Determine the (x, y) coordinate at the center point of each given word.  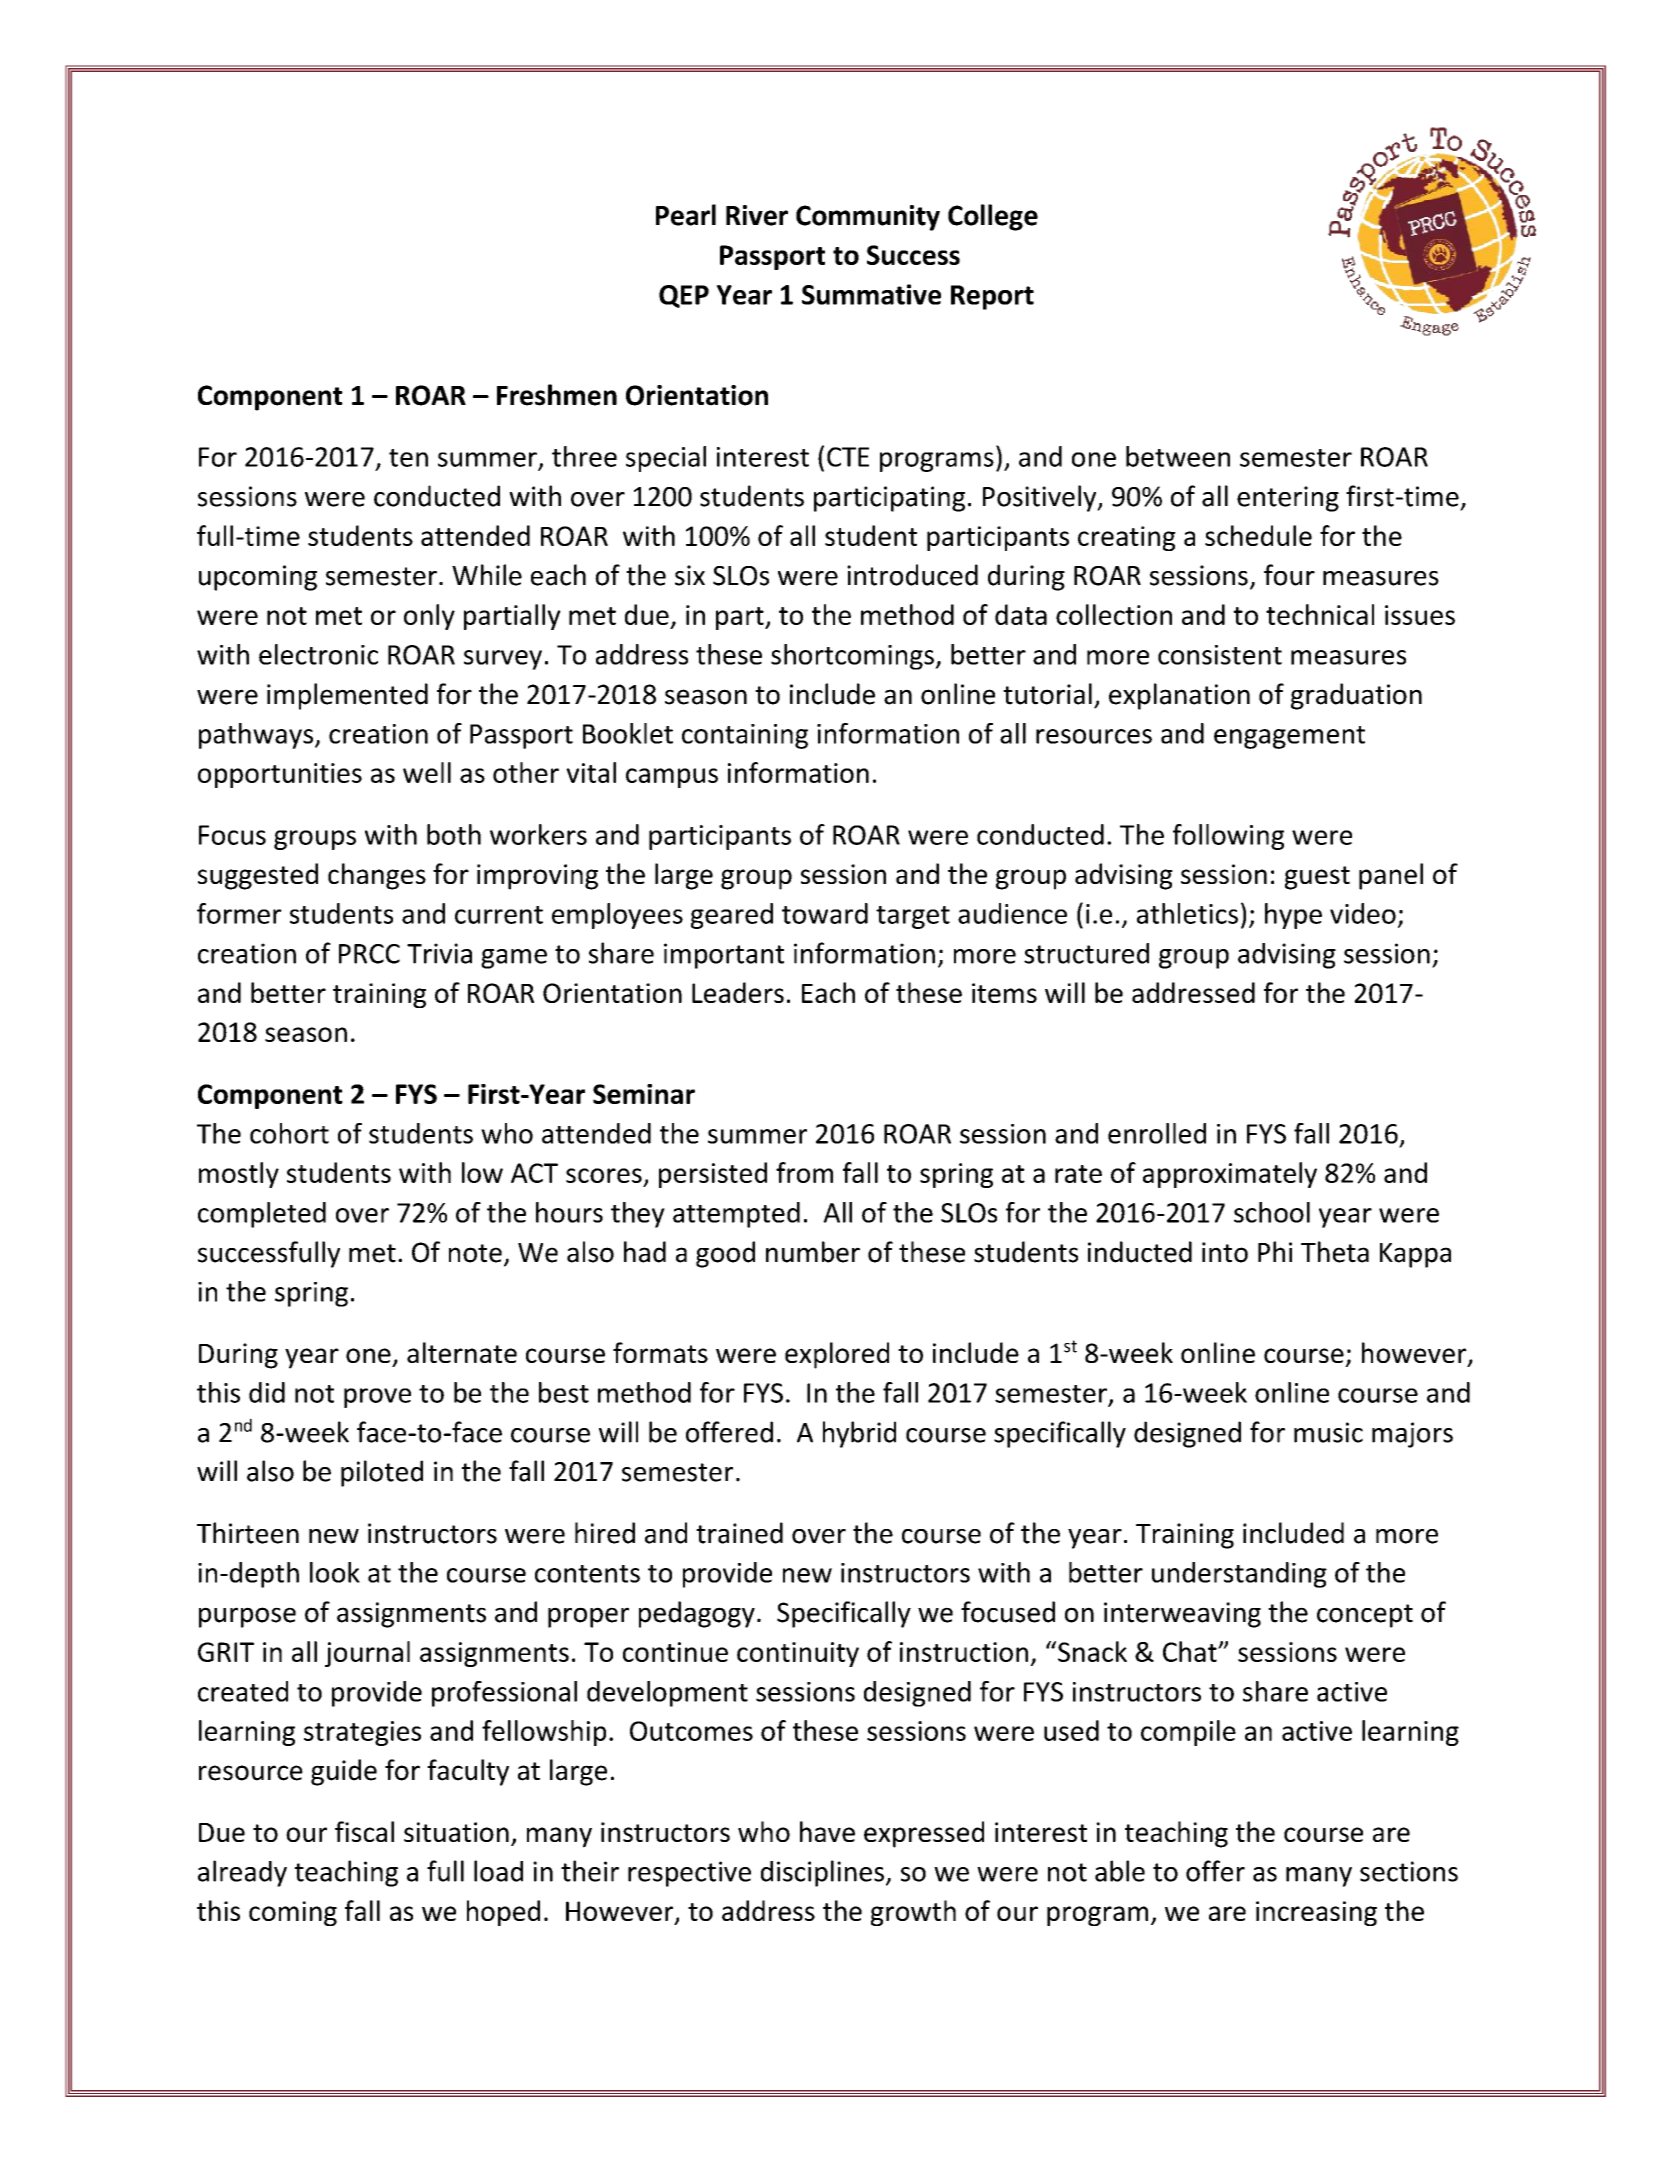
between (1178, 456)
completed (262, 1215)
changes (377, 876)
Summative (871, 294)
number (813, 1252)
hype (1293, 916)
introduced (912, 575)
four (1289, 575)
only (429, 617)
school (1272, 1212)
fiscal (364, 1831)
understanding (1239, 1575)
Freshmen (557, 395)
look (335, 1572)
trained (739, 1533)
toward (825, 913)
